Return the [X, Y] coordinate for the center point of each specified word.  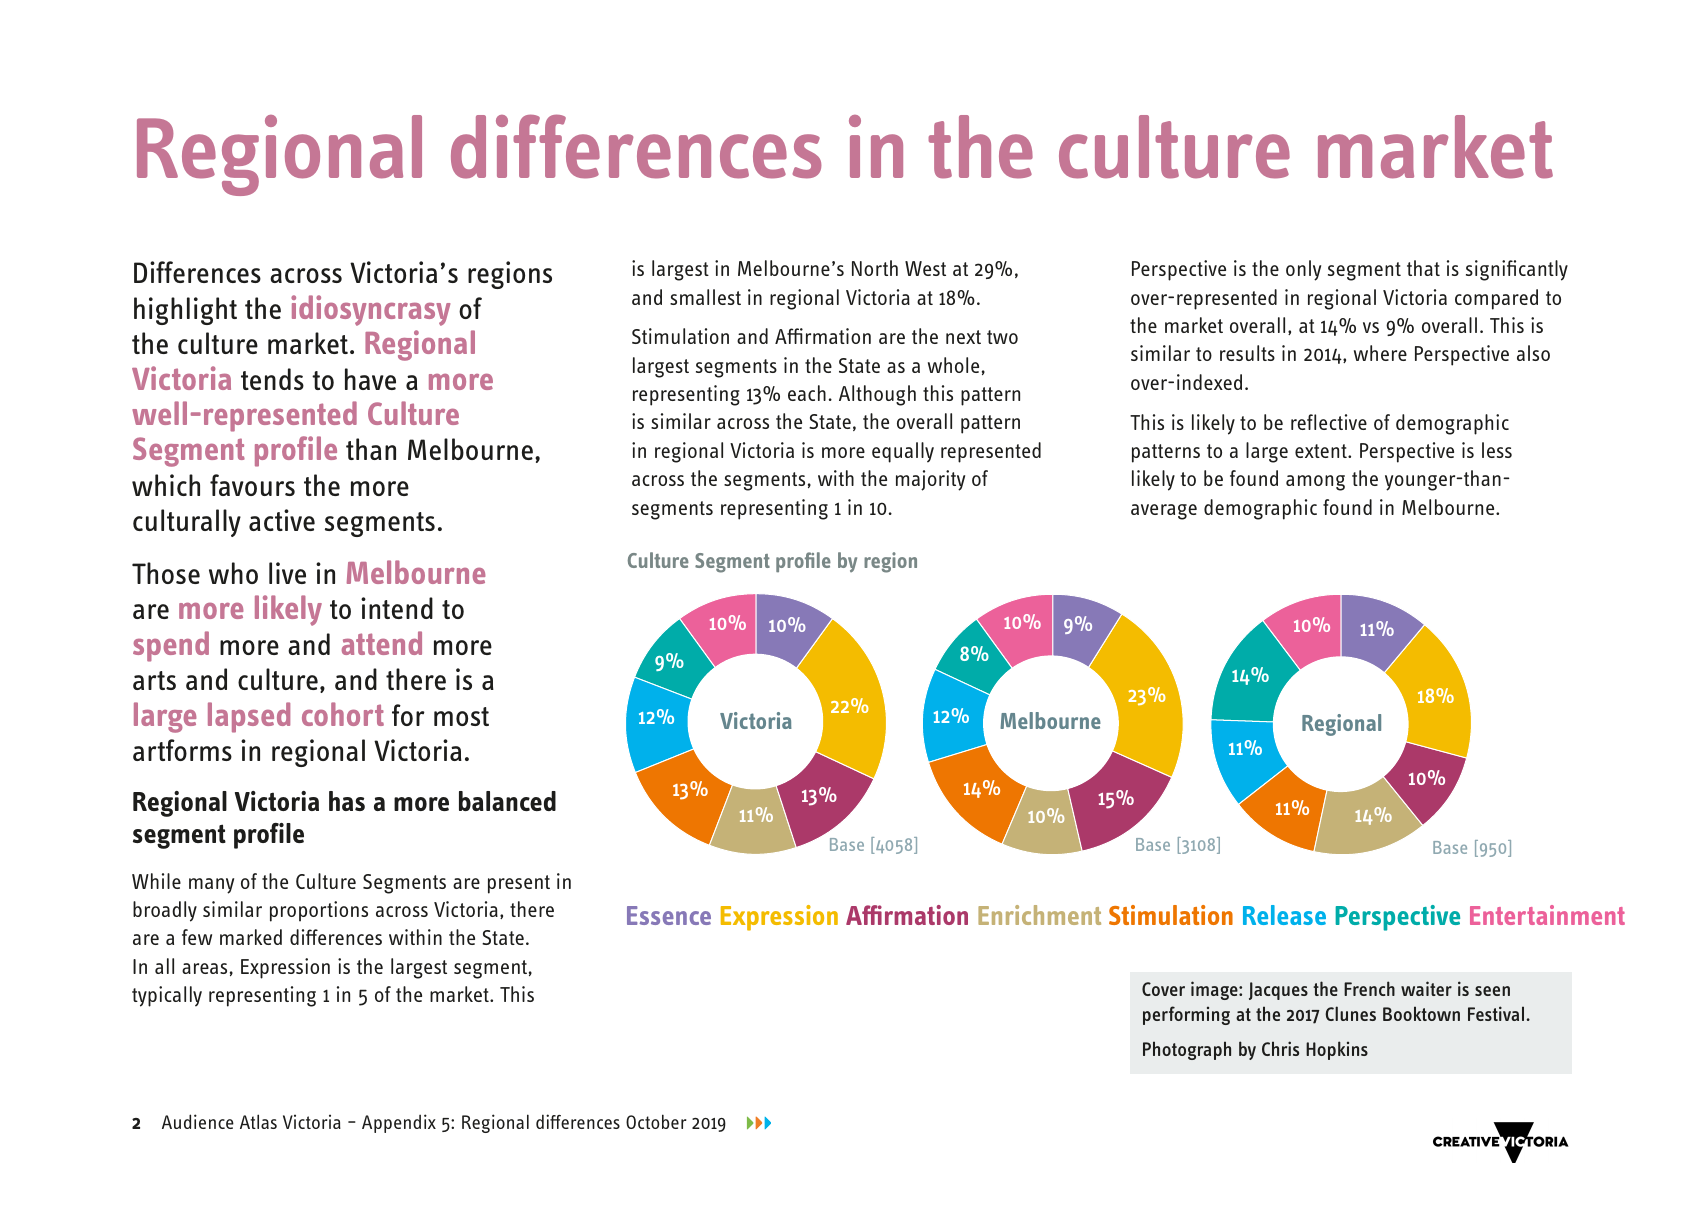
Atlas [258, 1121]
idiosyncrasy [370, 310]
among [1315, 483]
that [1423, 268]
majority [930, 480]
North [875, 268]
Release [1284, 915]
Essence [669, 915]
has [347, 801]
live [287, 573]
